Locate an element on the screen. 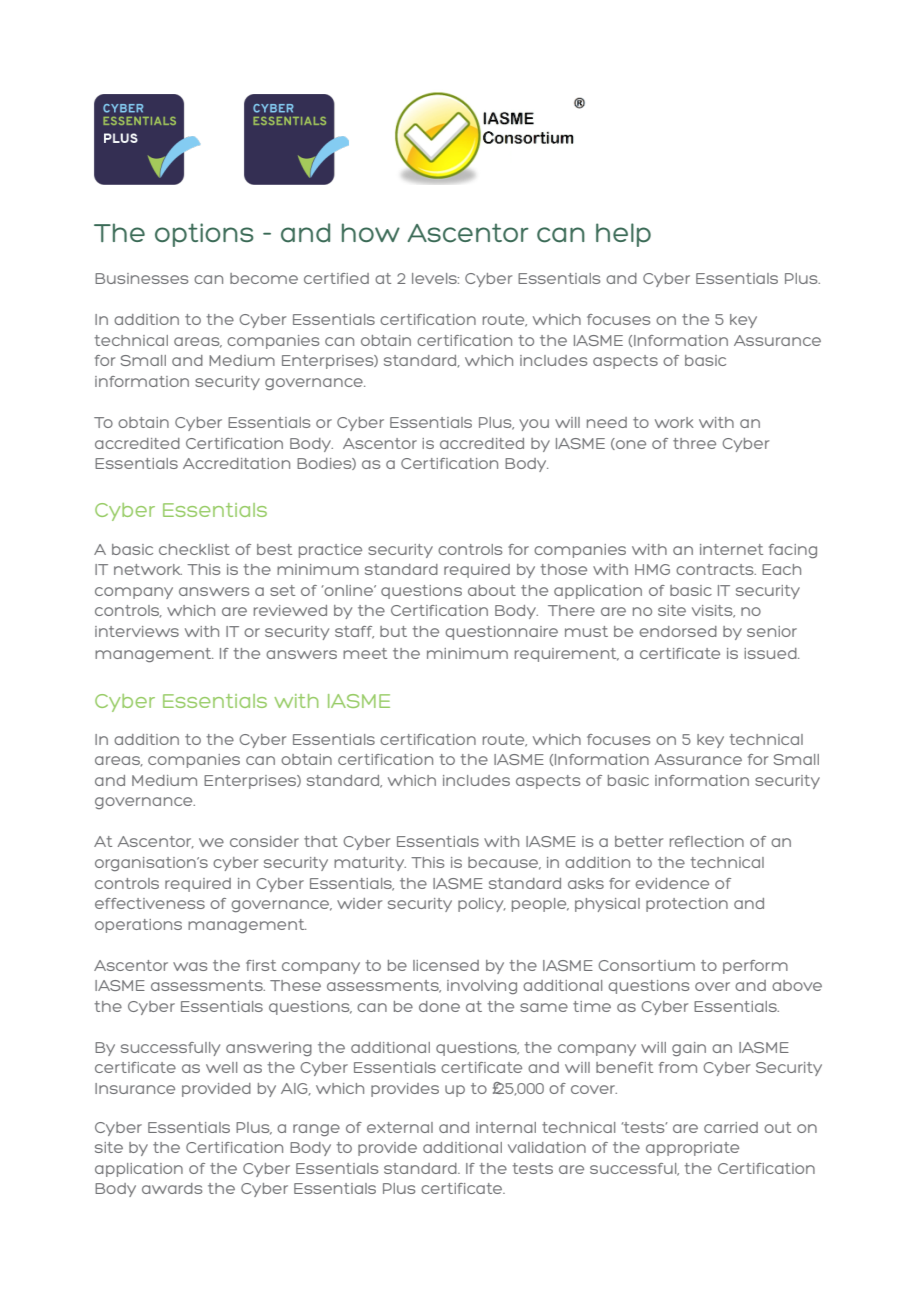 The width and height of the screenshot is (924, 1308). three is located at coordinates (694, 443).
